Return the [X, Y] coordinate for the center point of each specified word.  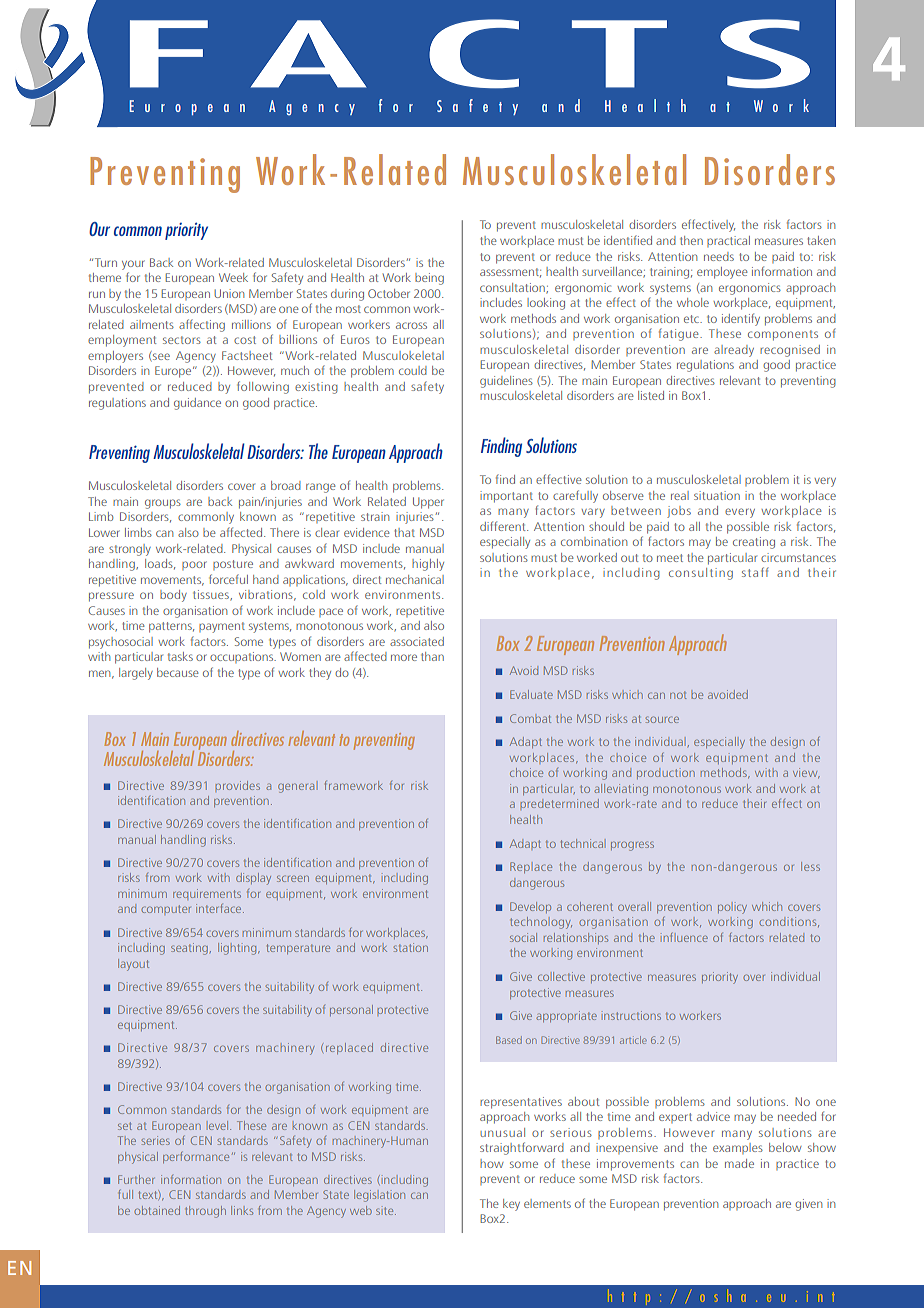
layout [133, 965]
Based [509, 1040]
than [432, 656]
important [506, 497]
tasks [180, 656]
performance [196, 1157]
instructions [632, 1015]
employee [722, 273]
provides [237, 786]
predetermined [559, 804]
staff [755, 572]
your [133, 265]
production [666, 773]
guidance [197, 404]
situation [717, 495]
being [429, 279]
